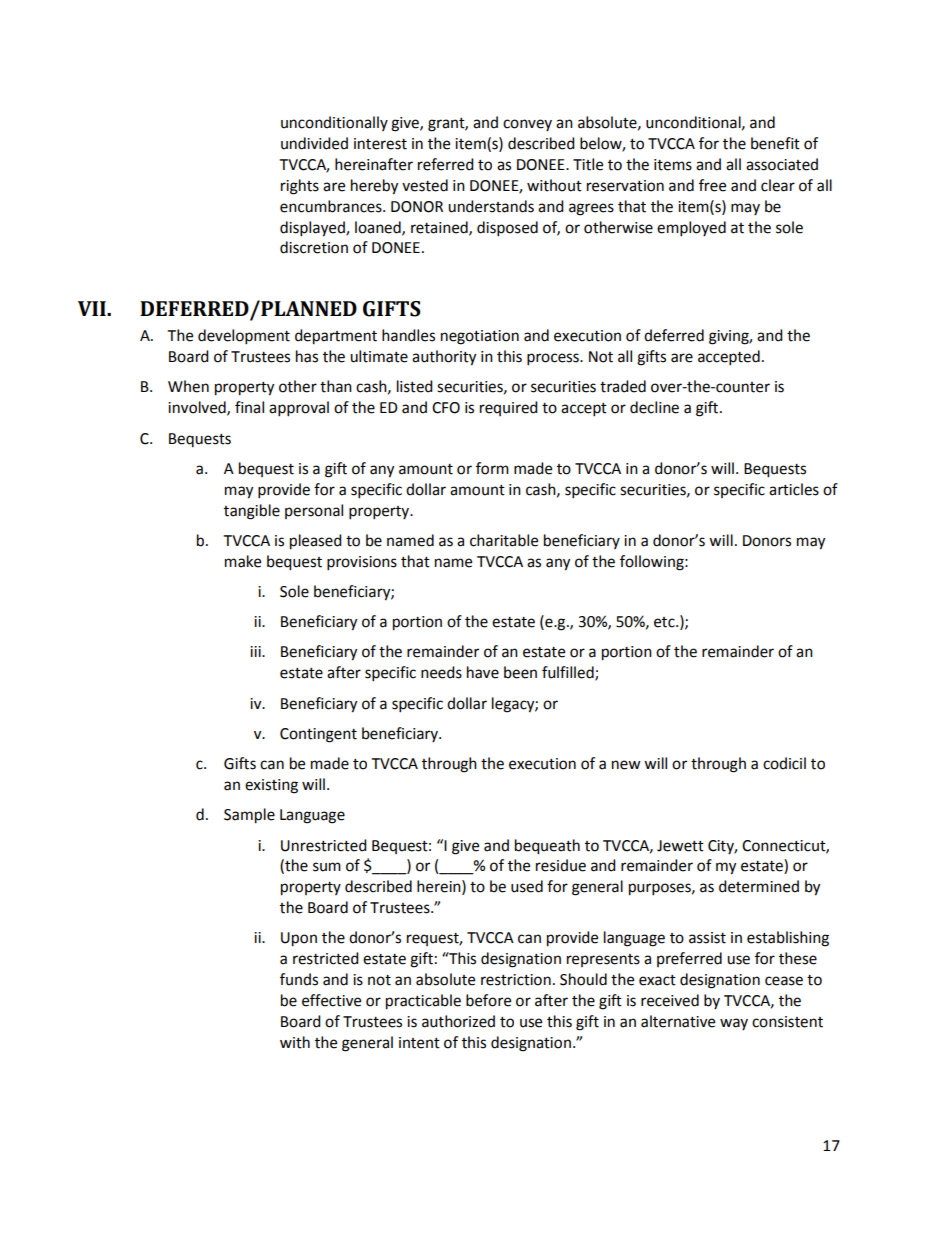 This screenshot has height=1233, width=952. What do you see at coordinates (547, 847) in the screenshot?
I see `bequeath` at bounding box center [547, 847].
